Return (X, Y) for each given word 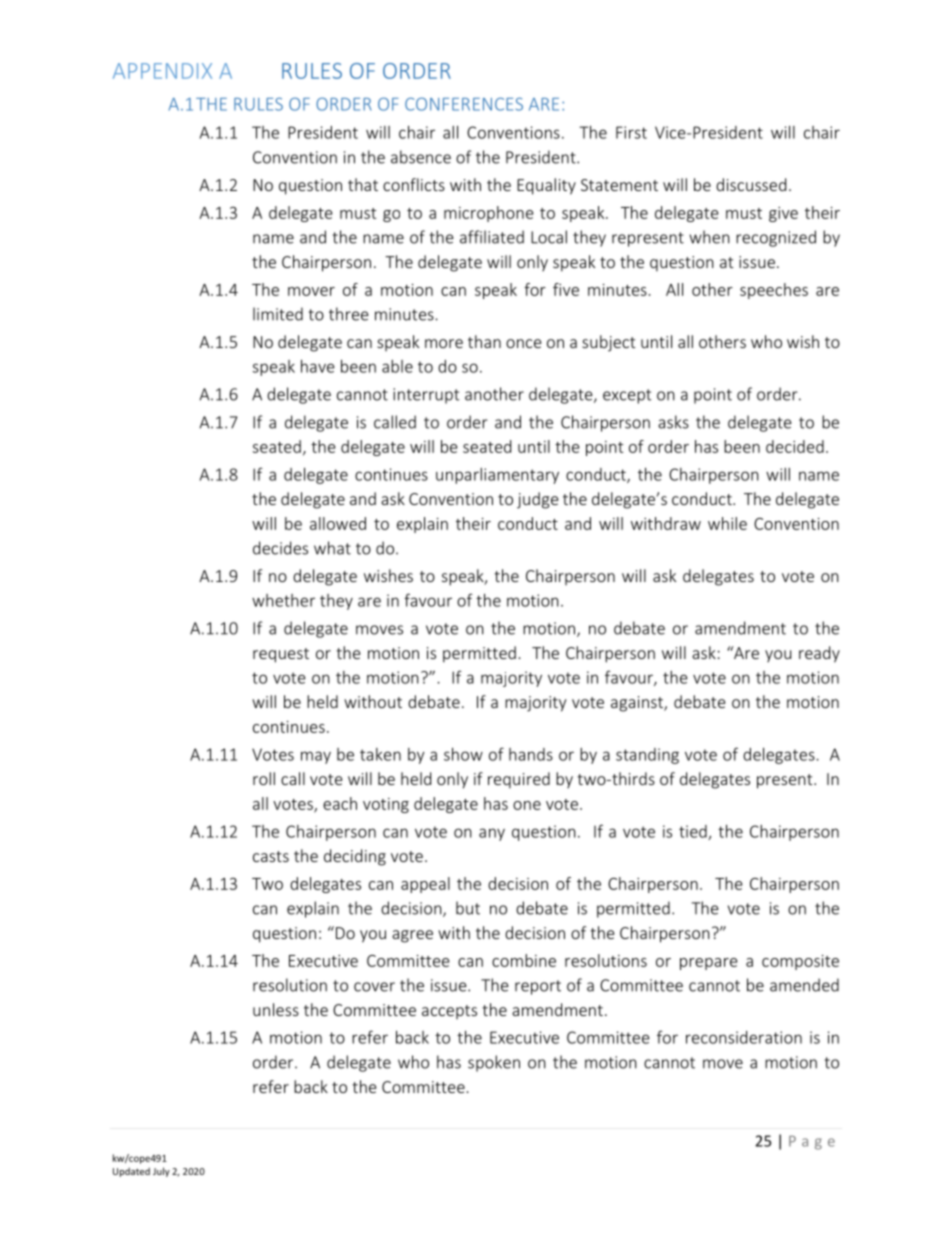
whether (283, 600)
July (161, 1172)
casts (271, 856)
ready (819, 654)
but (468, 908)
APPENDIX (162, 71)
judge (537, 500)
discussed (751, 184)
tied (694, 832)
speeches (774, 291)
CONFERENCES (464, 104)
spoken (494, 1063)
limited (278, 314)
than (484, 341)
